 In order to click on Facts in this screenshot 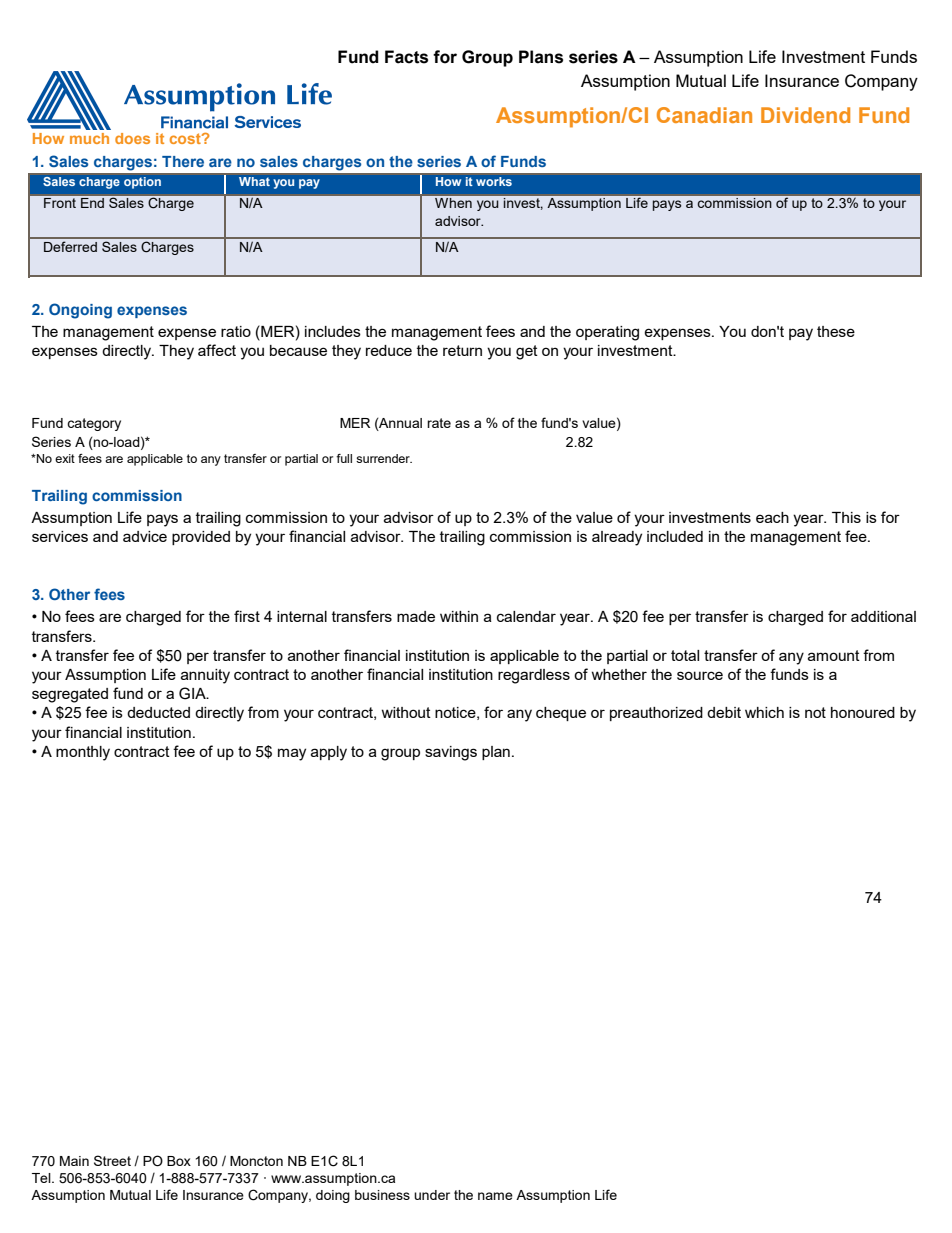, I will do `click(406, 57)`.
